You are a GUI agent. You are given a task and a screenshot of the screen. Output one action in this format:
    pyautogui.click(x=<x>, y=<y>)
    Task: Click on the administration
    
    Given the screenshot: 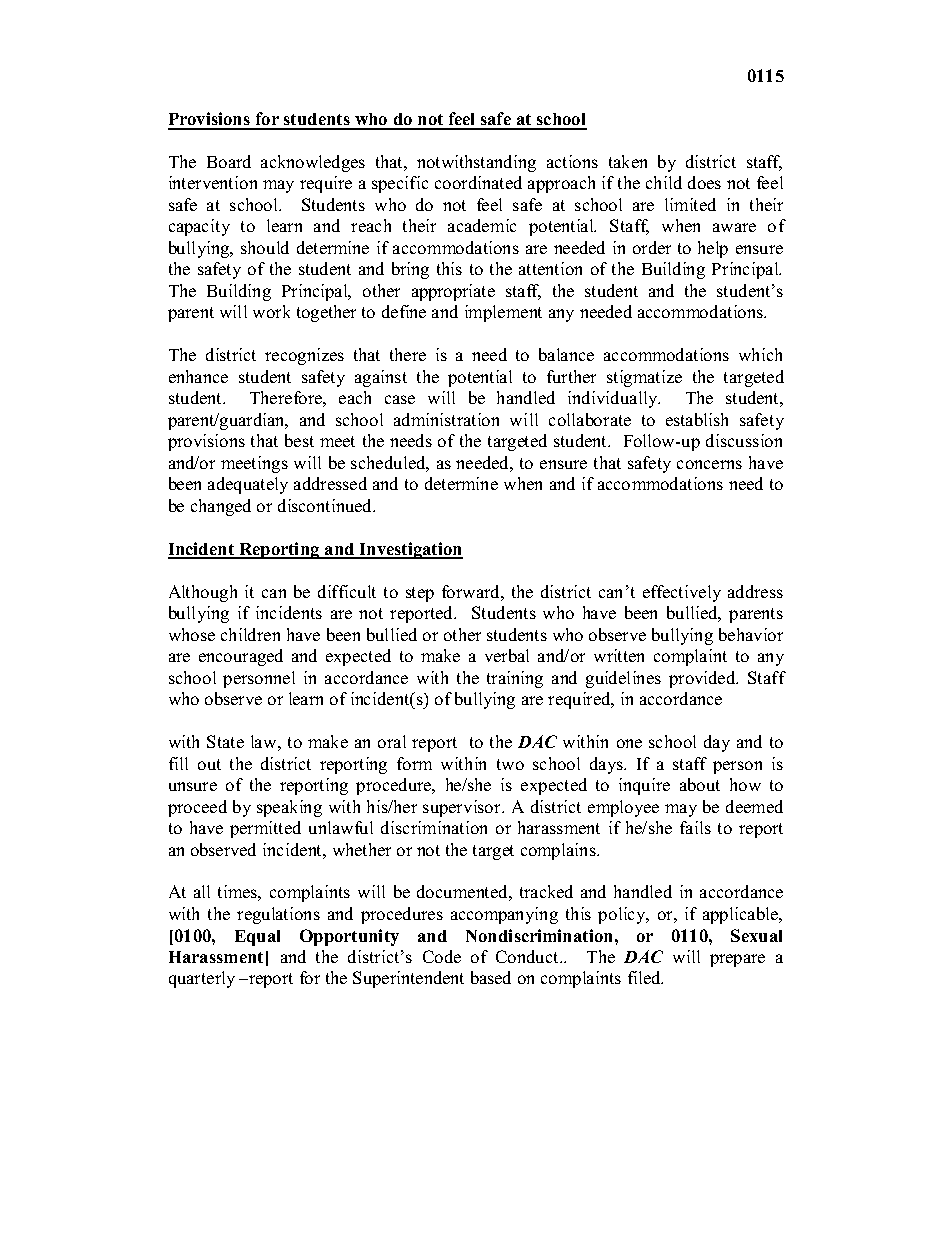 What is the action you would take?
    pyautogui.click(x=446, y=419)
